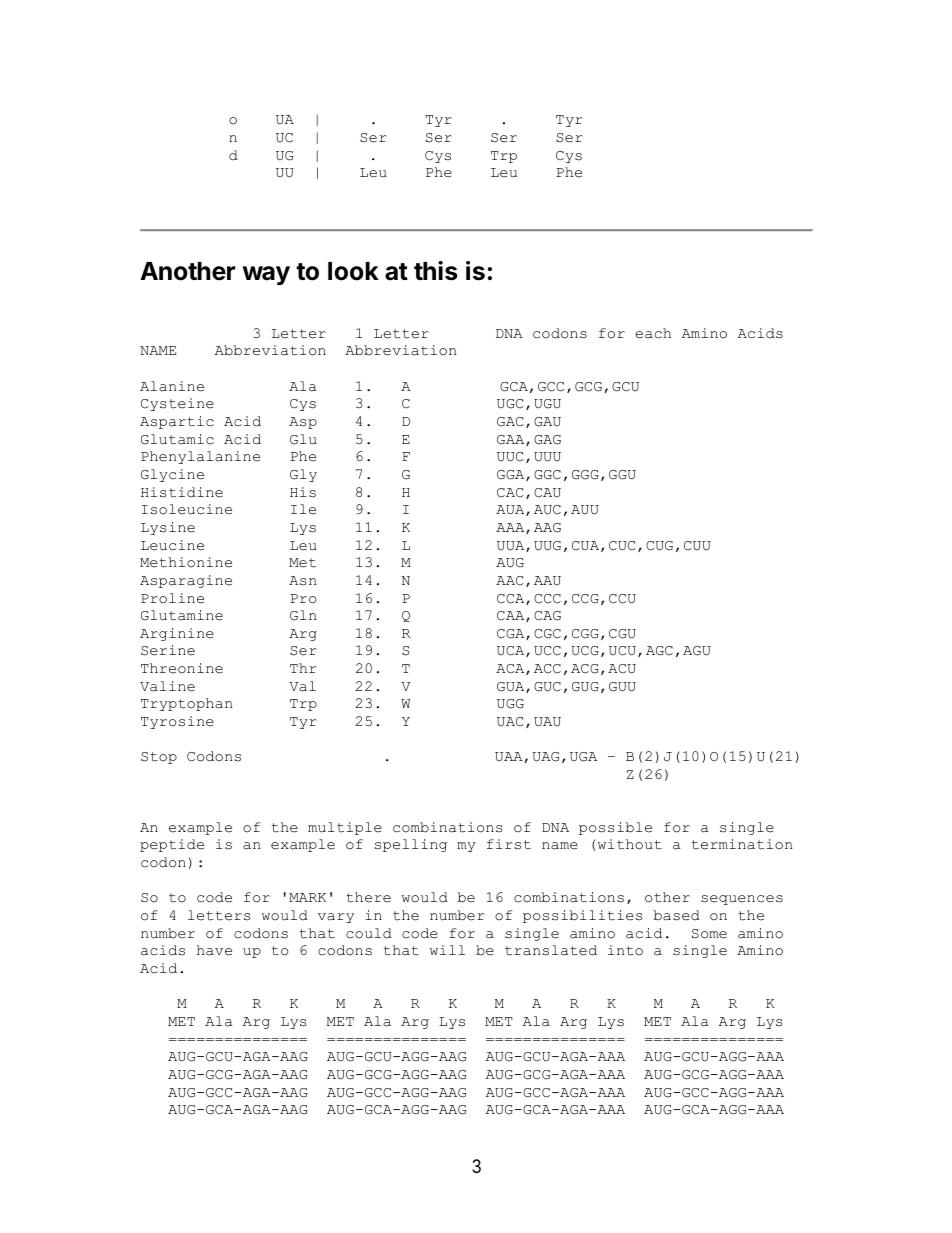 This screenshot has width=952, height=1233. I want to click on possible, so click(615, 828).
